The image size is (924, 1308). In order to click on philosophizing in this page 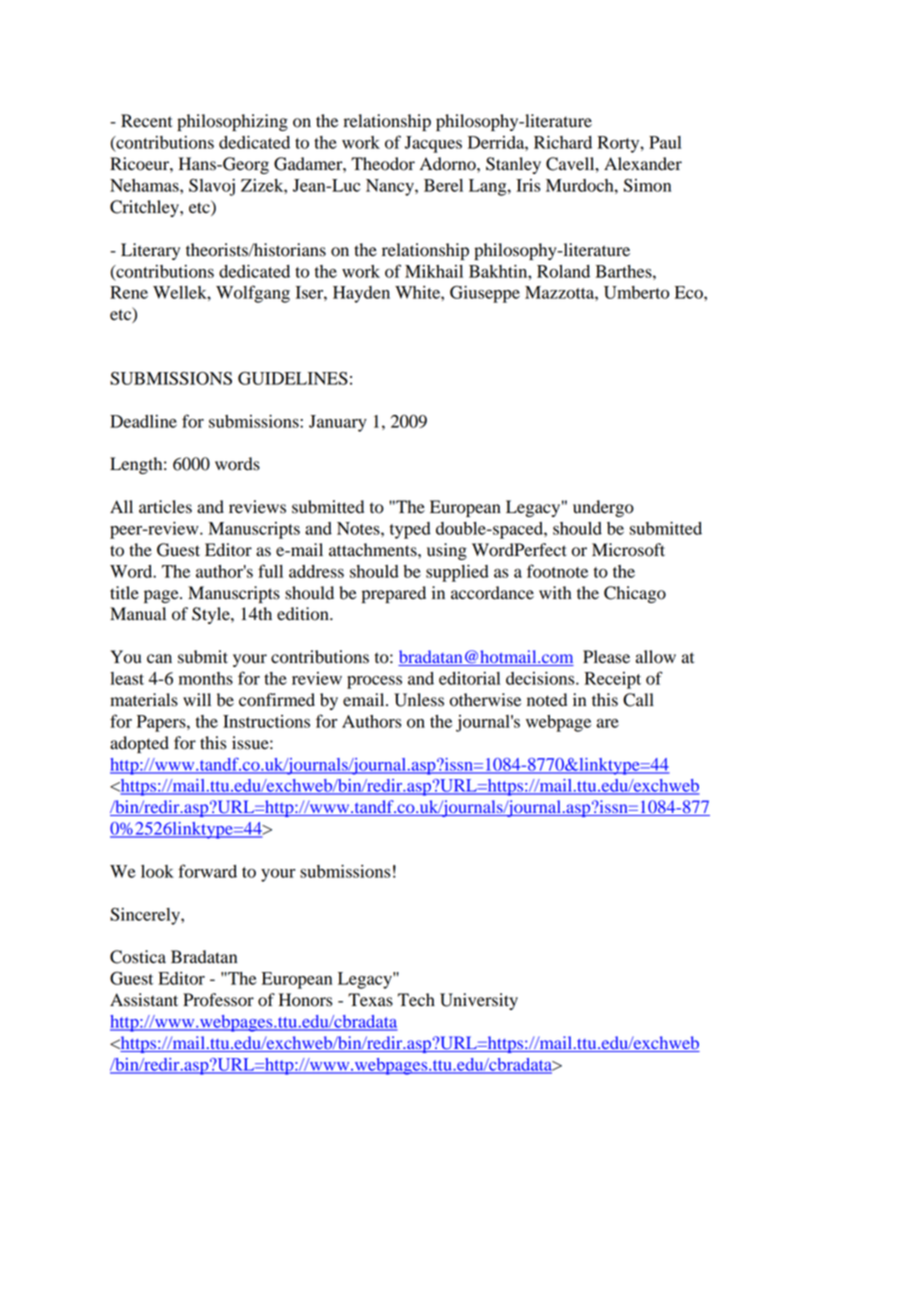, I will do `click(232, 122)`.
